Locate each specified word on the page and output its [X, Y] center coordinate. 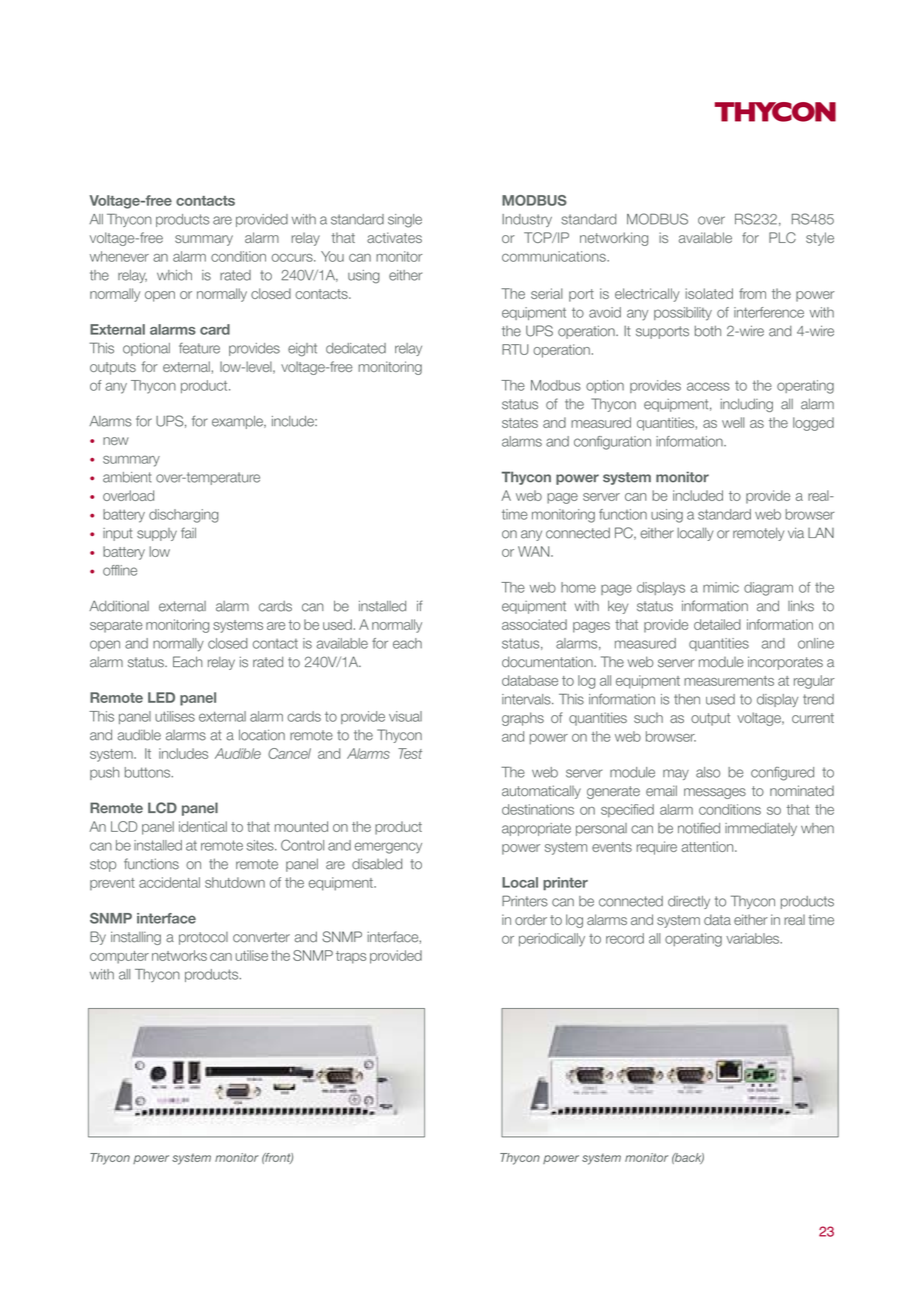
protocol [203, 938]
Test [410, 753]
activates [394, 237]
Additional [119, 606]
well [733, 422]
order [531, 919]
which [174, 275]
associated [534, 624]
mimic [721, 587]
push [104, 773]
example [238, 422]
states [520, 423]
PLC [782, 237]
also [708, 772]
